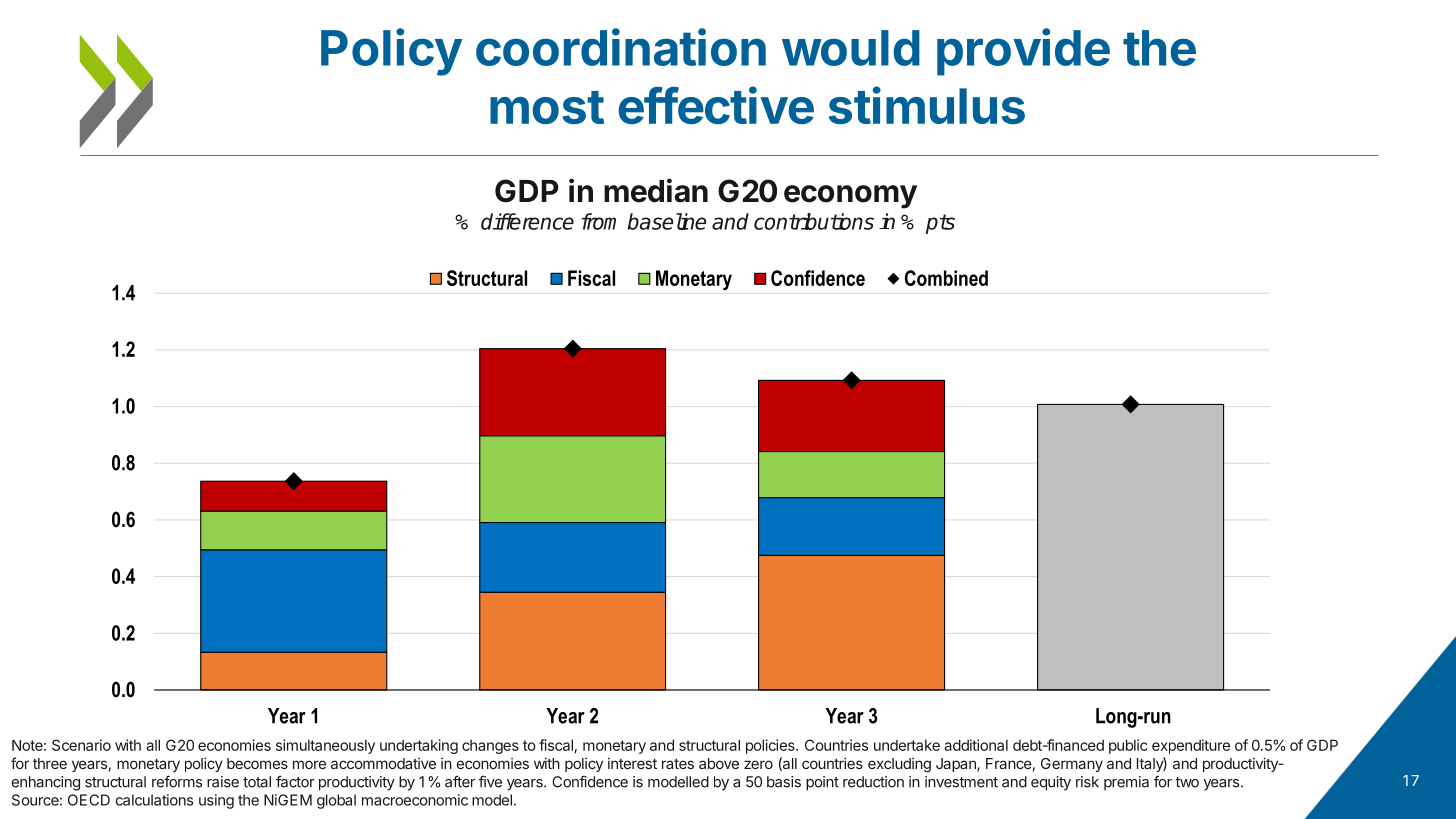 This image has width=1456, height=819. I want to click on provide, so click(1023, 52).
